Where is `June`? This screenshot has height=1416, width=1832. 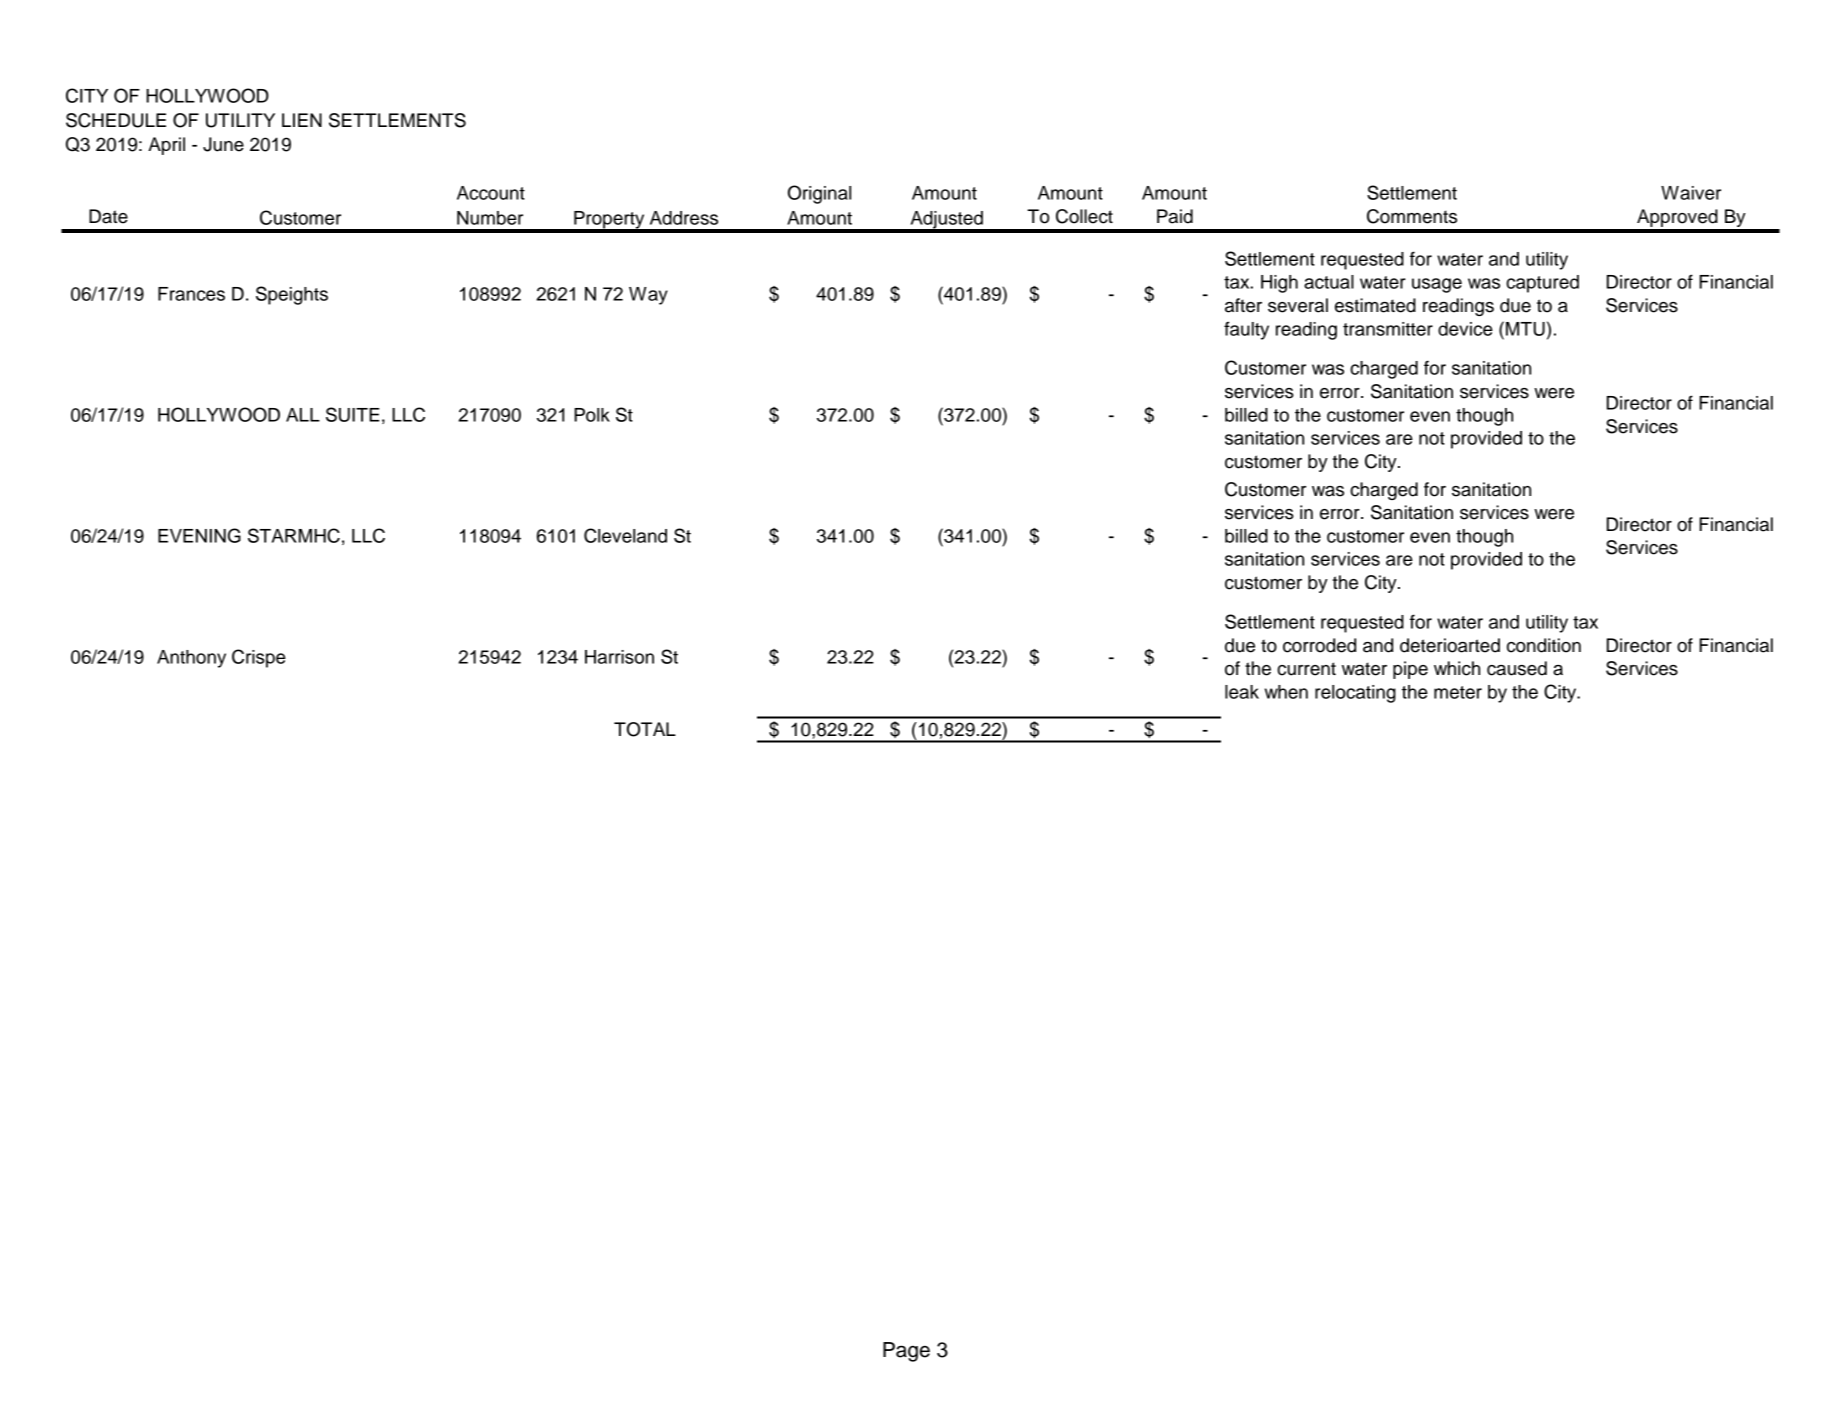 June is located at coordinates (223, 144).
